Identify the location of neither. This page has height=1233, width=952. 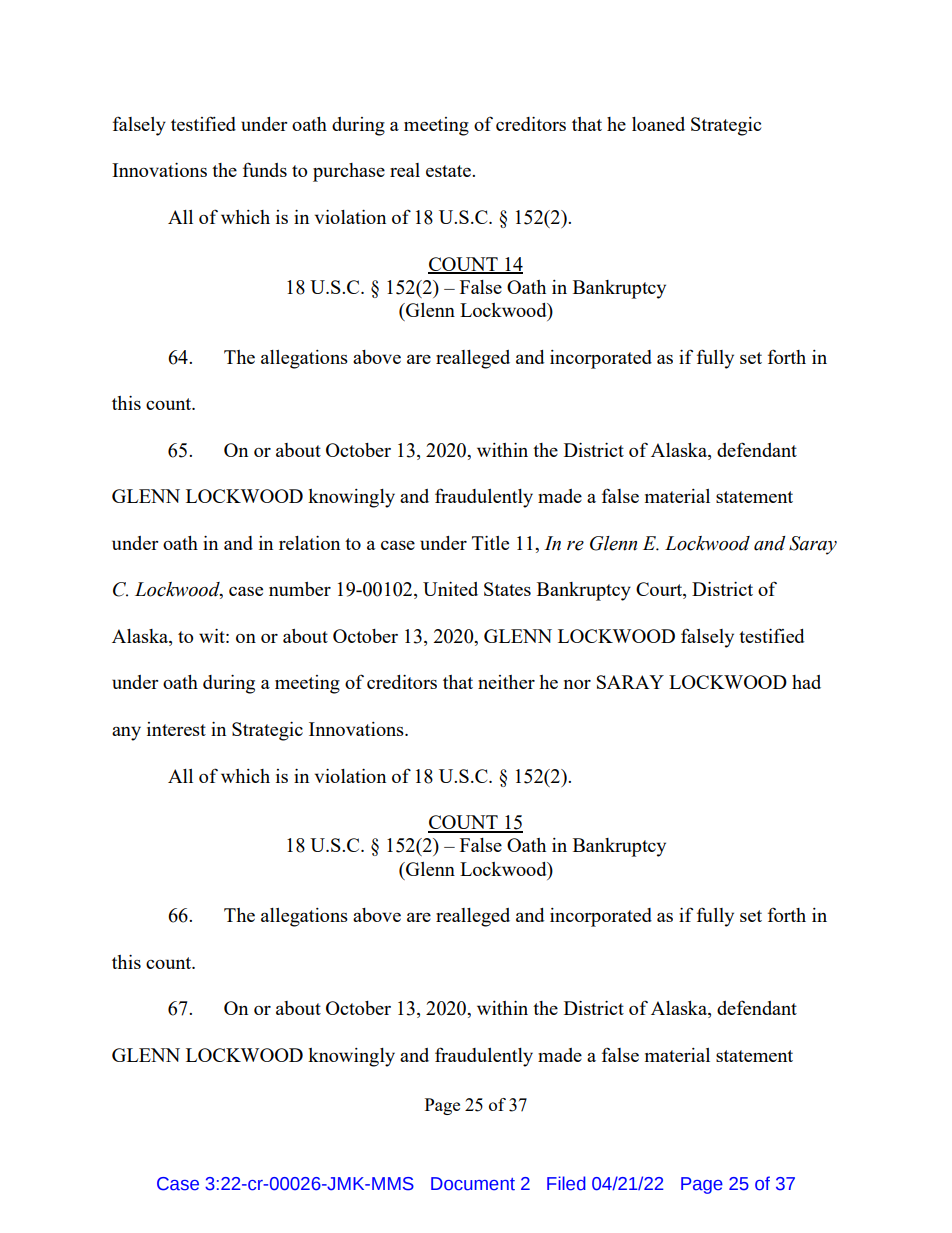
(506, 682).
